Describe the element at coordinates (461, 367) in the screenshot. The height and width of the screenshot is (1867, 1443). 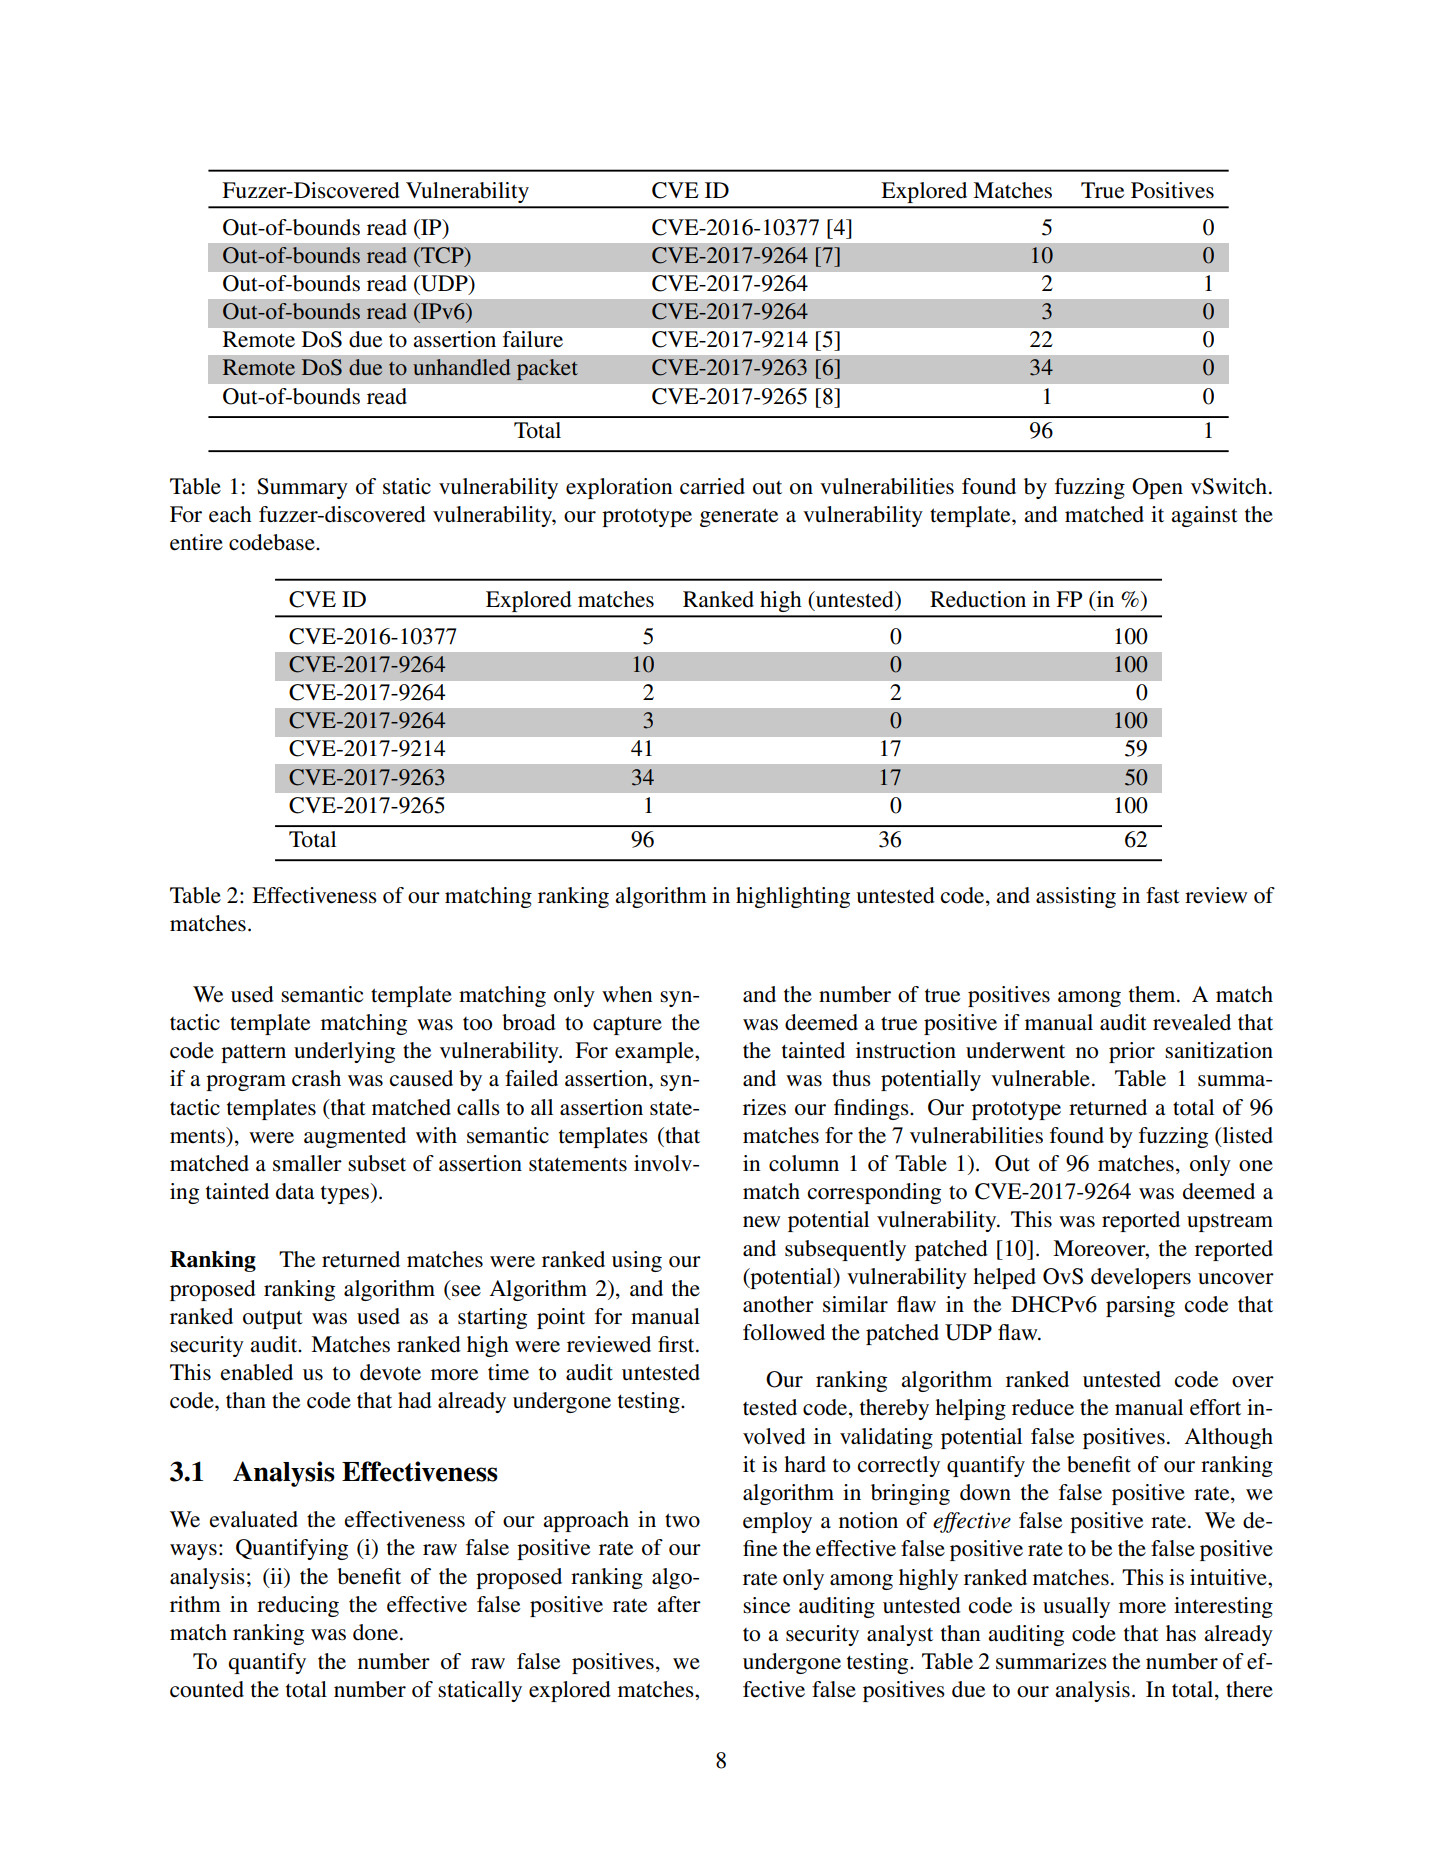
I see `unhandled` at that location.
